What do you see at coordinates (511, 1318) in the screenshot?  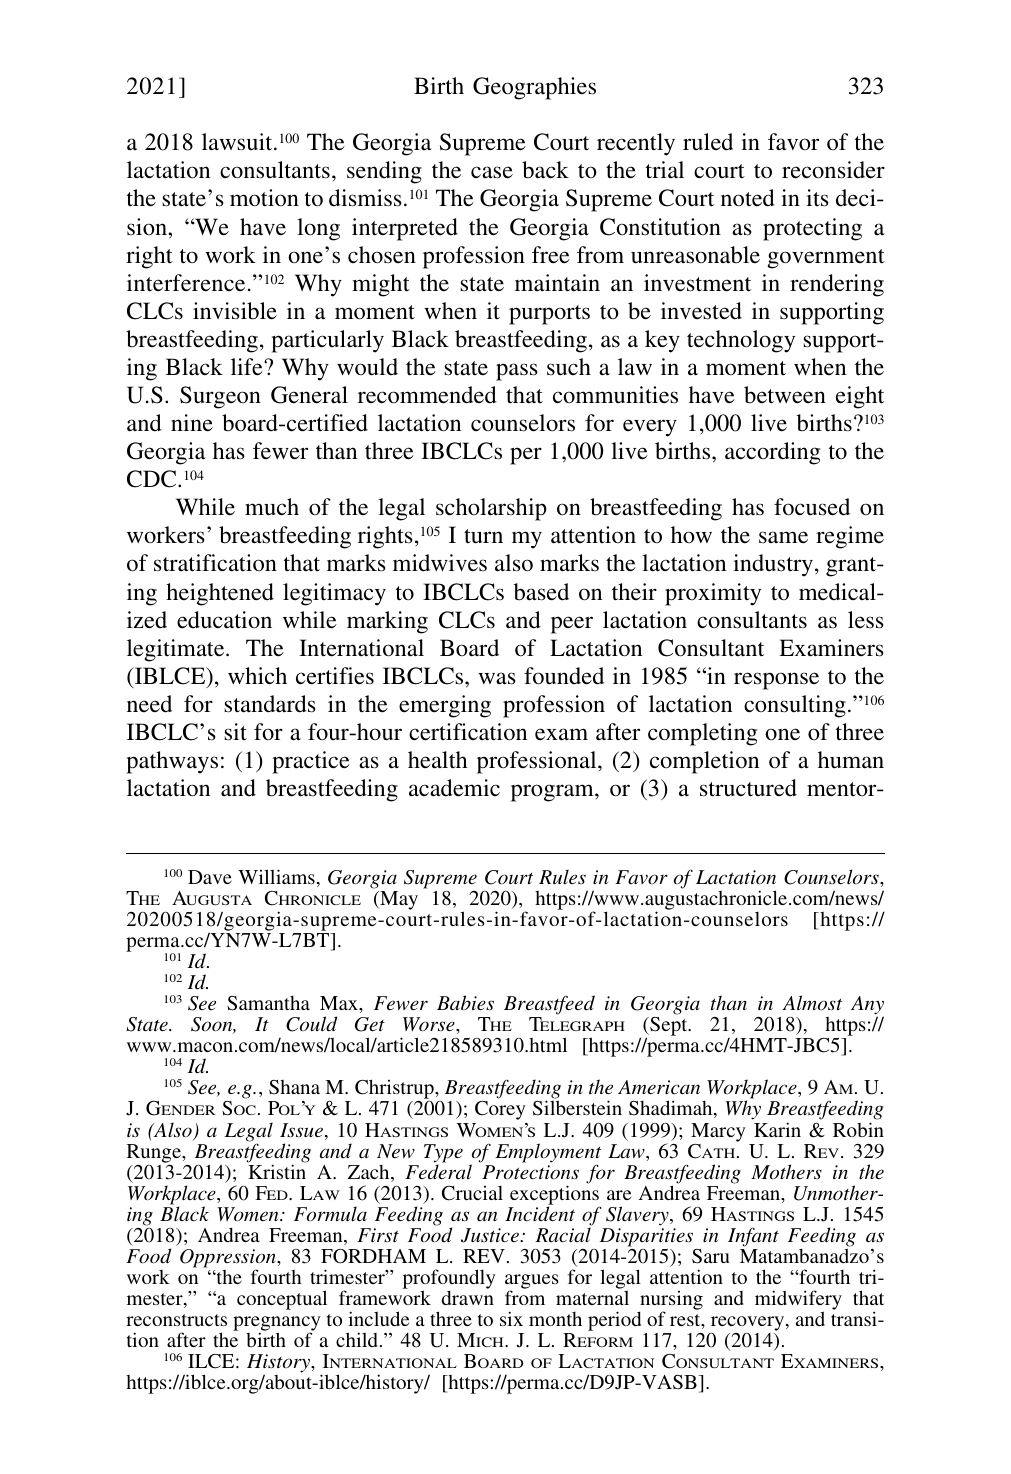 I see `six` at bounding box center [511, 1318].
